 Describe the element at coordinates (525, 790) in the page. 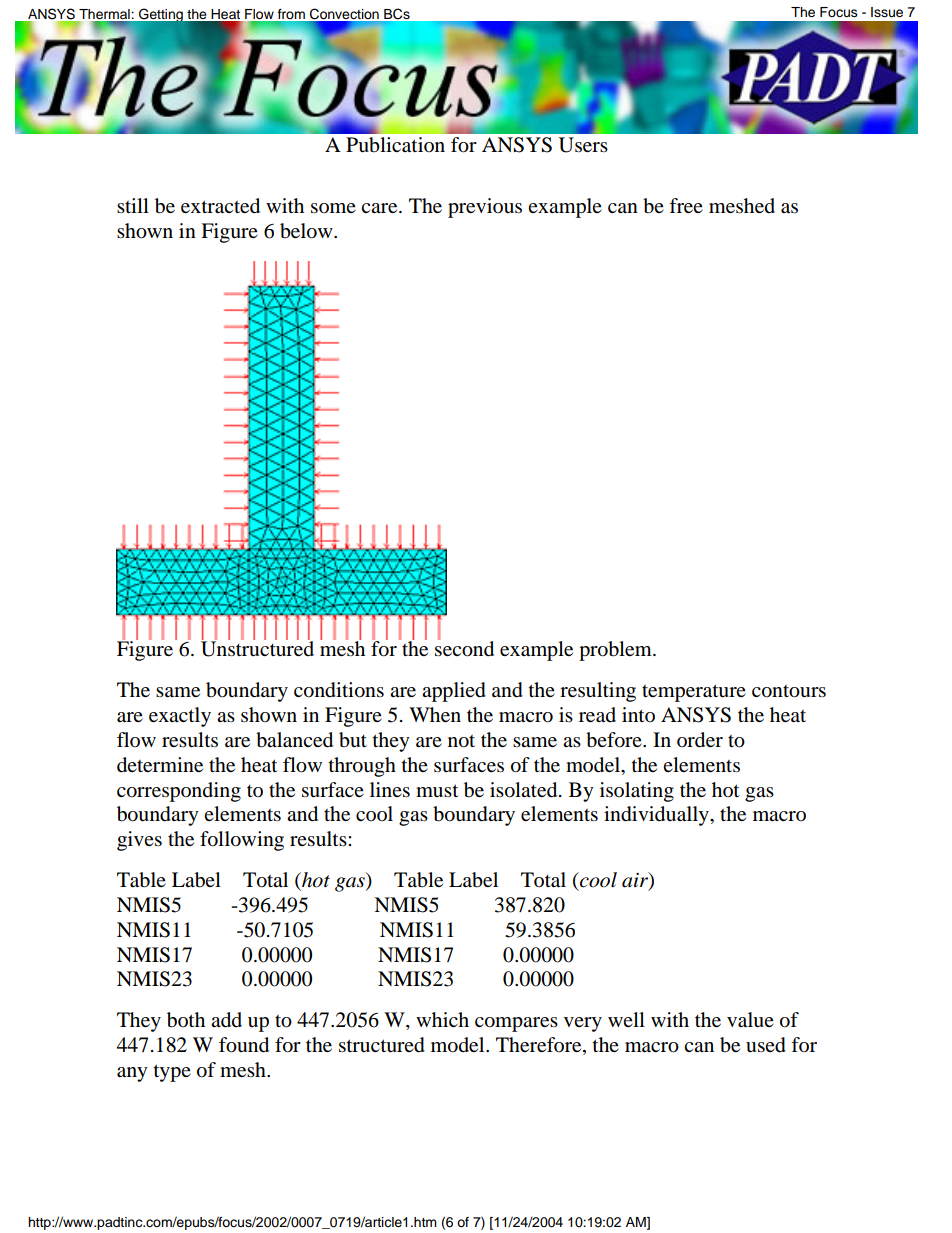

I see `isolated` at that location.
